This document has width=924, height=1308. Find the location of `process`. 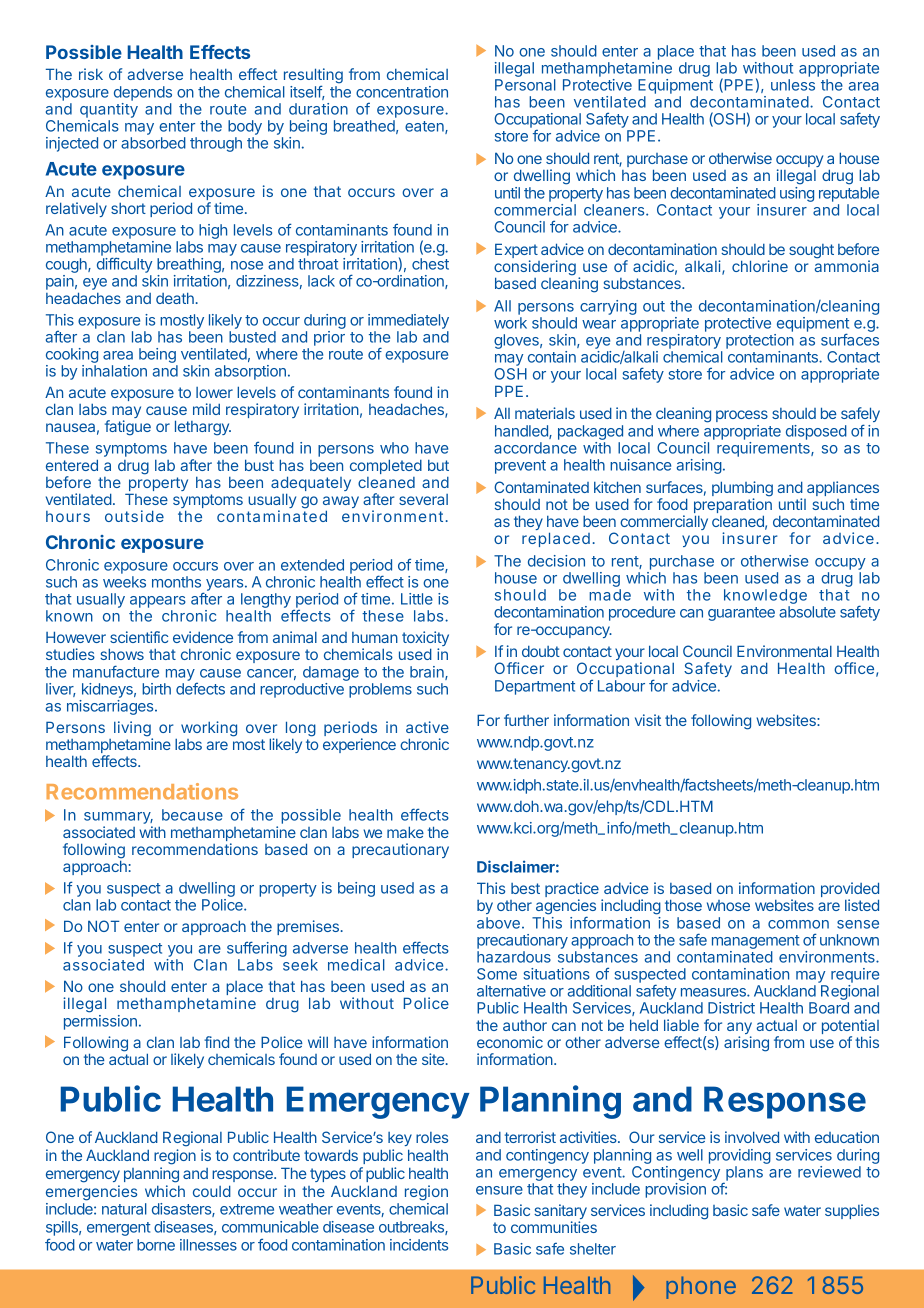

process is located at coordinates (742, 416).
